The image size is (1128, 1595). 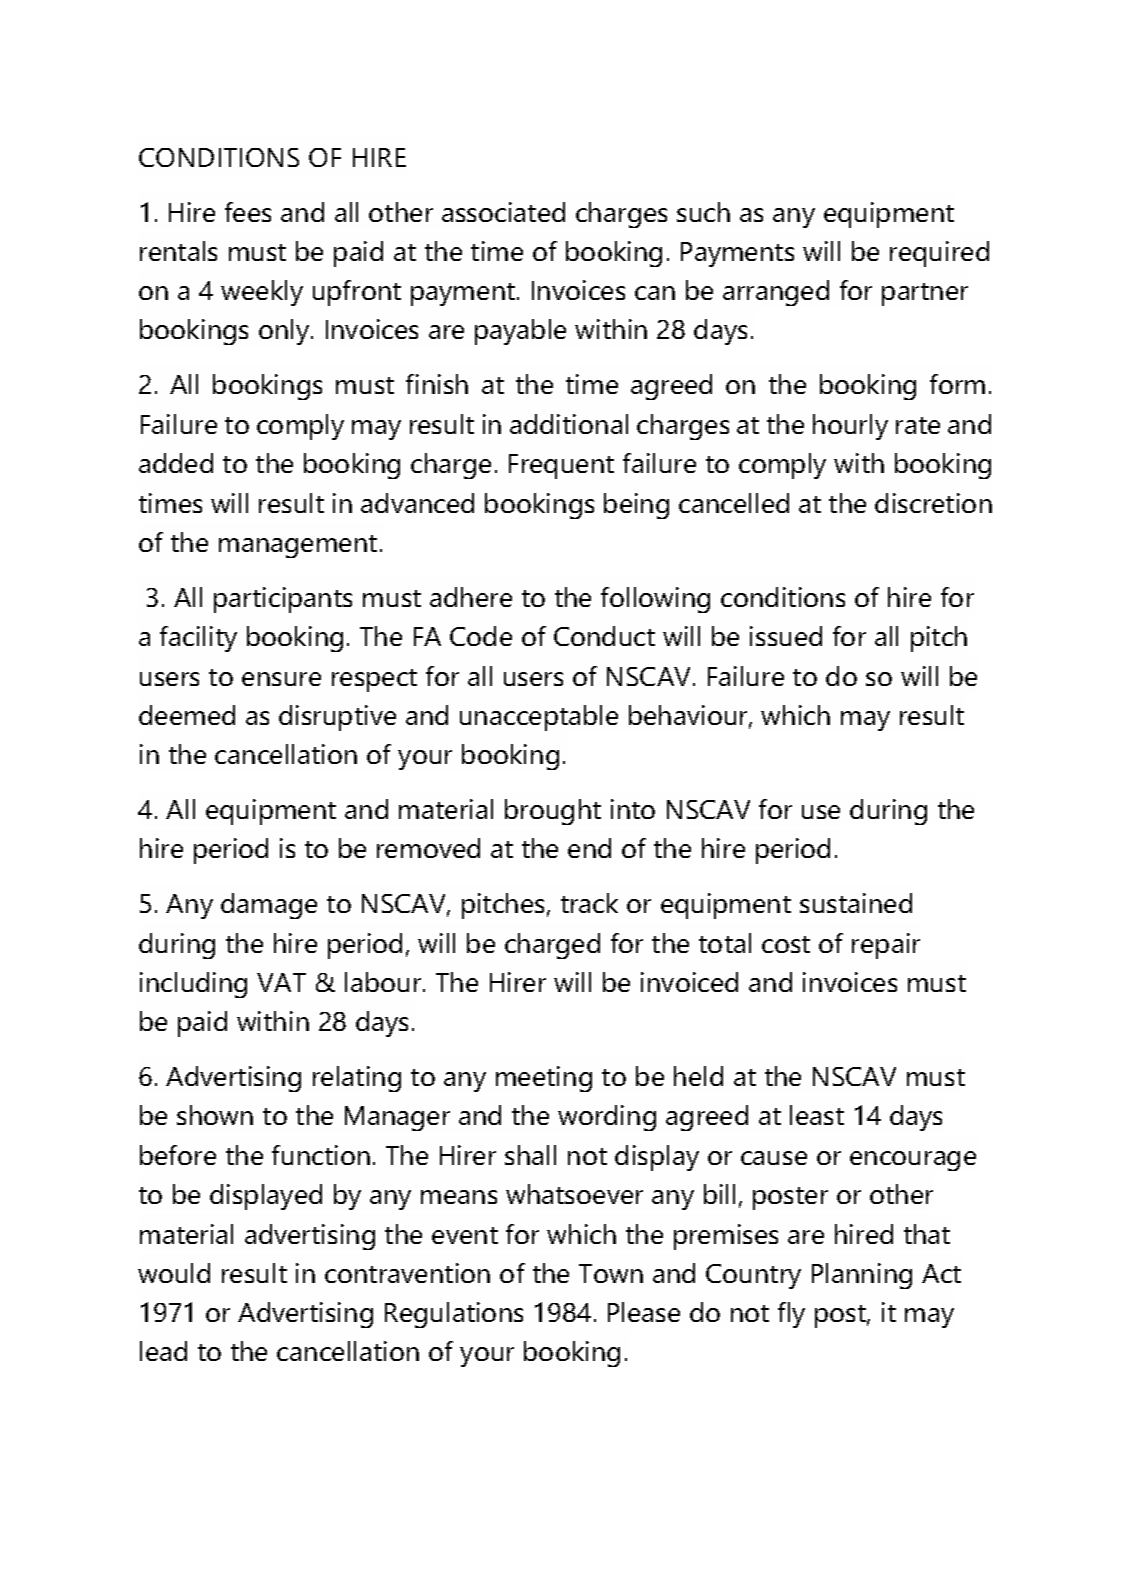 I want to click on discretion, so click(x=933, y=503).
